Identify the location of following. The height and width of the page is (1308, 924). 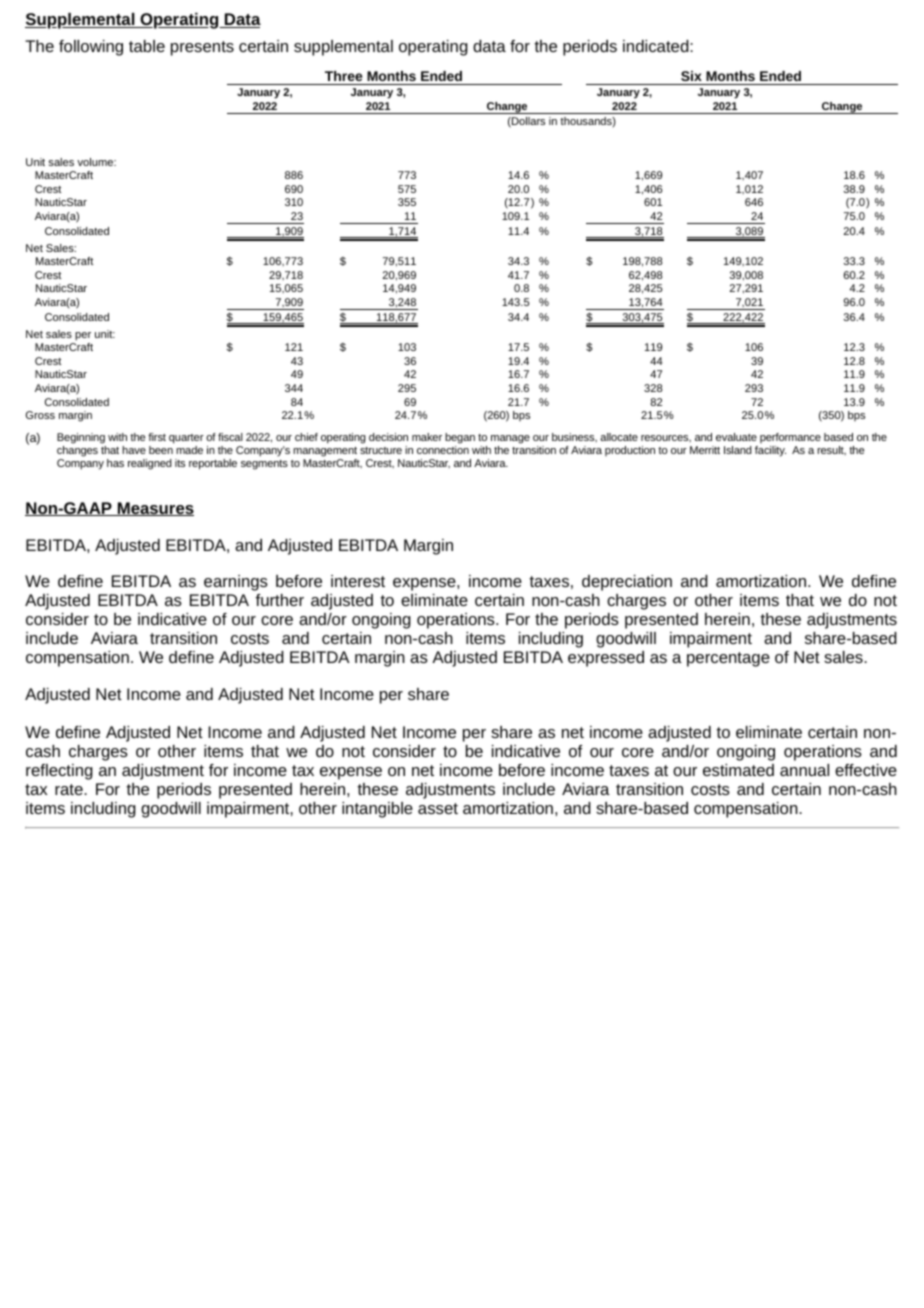
(91, 48).
